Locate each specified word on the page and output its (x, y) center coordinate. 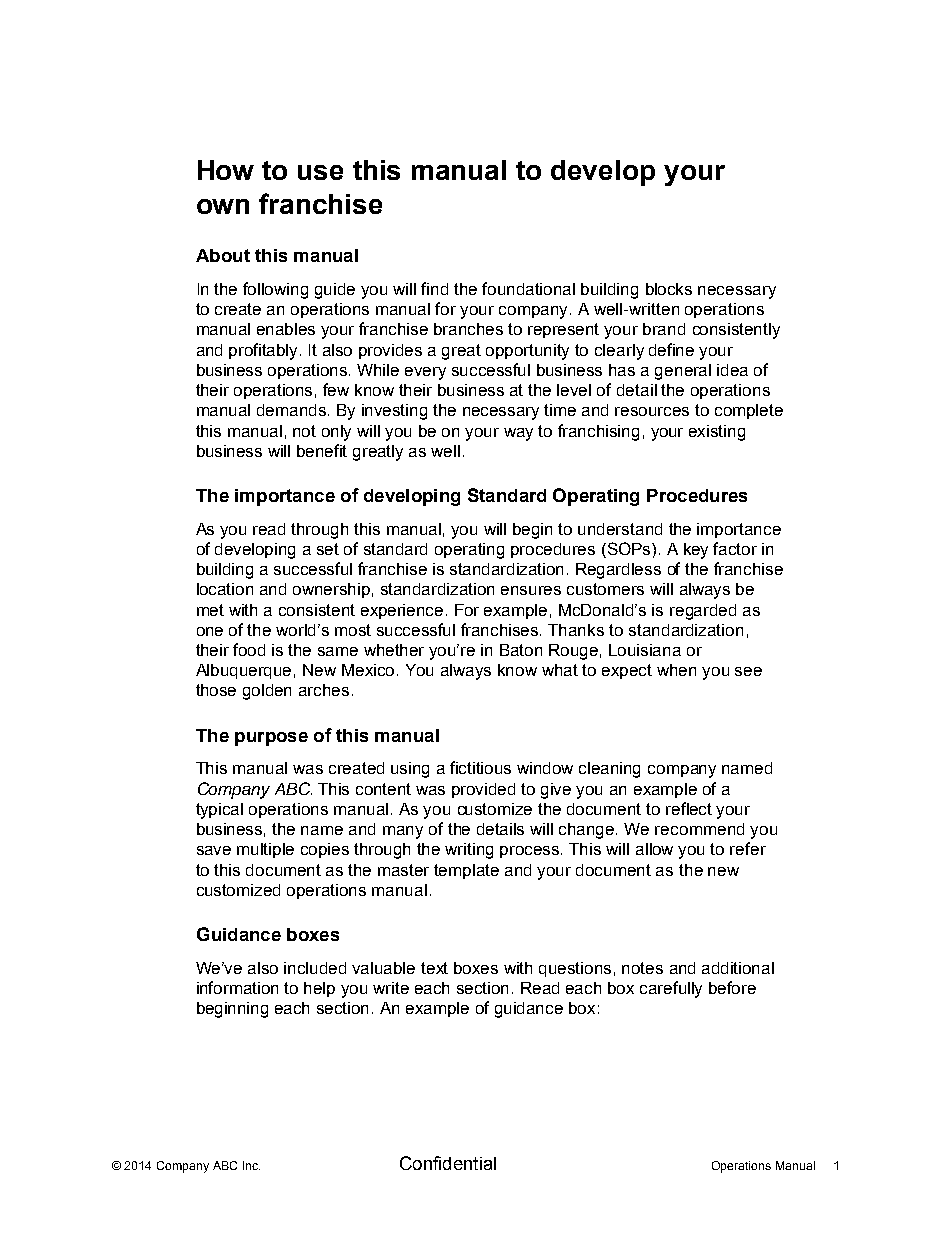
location (225, 589)
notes (642, 968)
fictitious (480, 767)
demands (293, 410)
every (425, 373)
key (696, 551)
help (319, 989)
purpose (271, 739)
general (683, 372)
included (315, 968)
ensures (531, 590)
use (320, 172)
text (434, 968)
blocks (669, 289)
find (434, 288)
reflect (689, 808)
